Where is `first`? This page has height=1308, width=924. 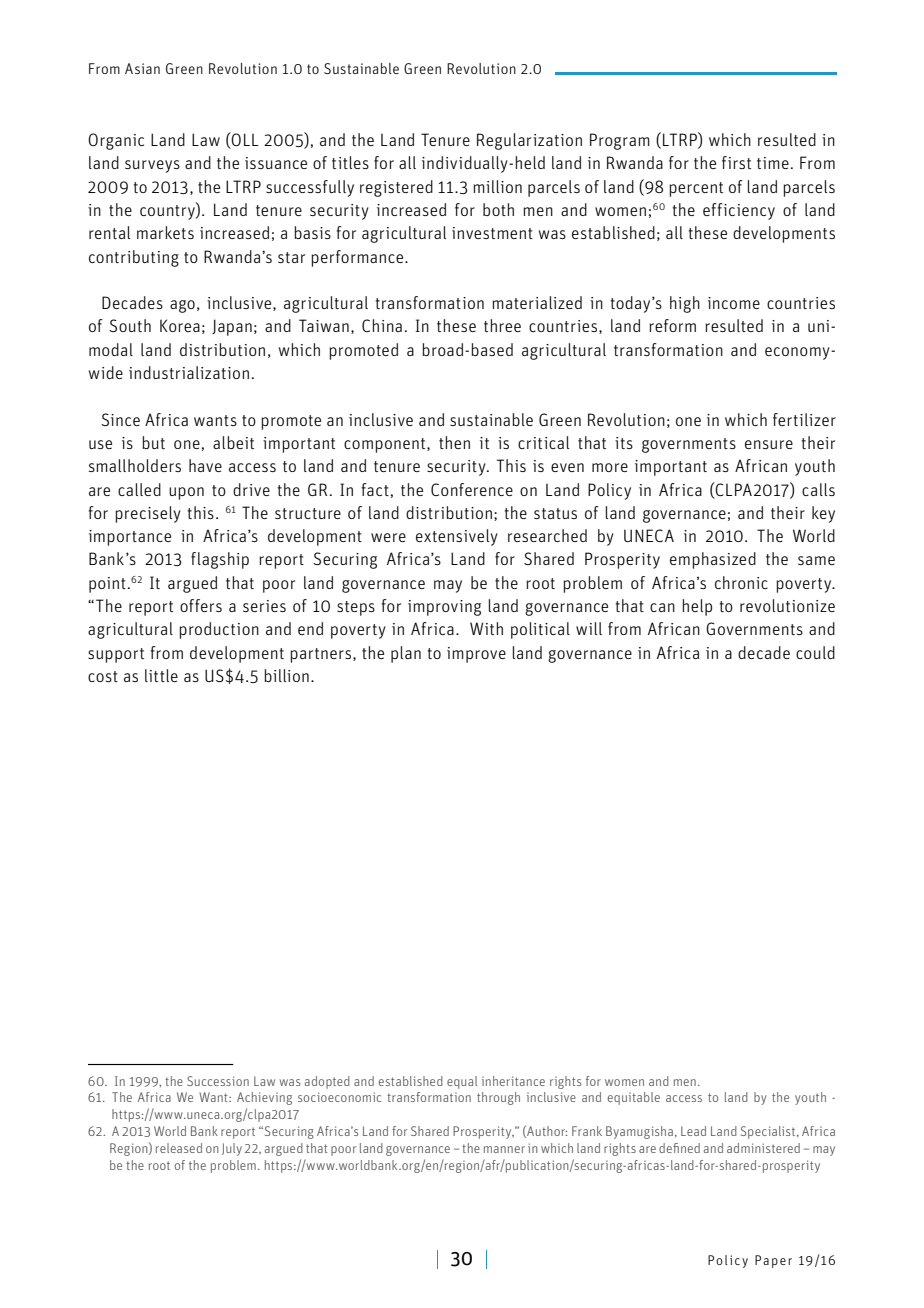 first is located at coordinates (736, 162).
